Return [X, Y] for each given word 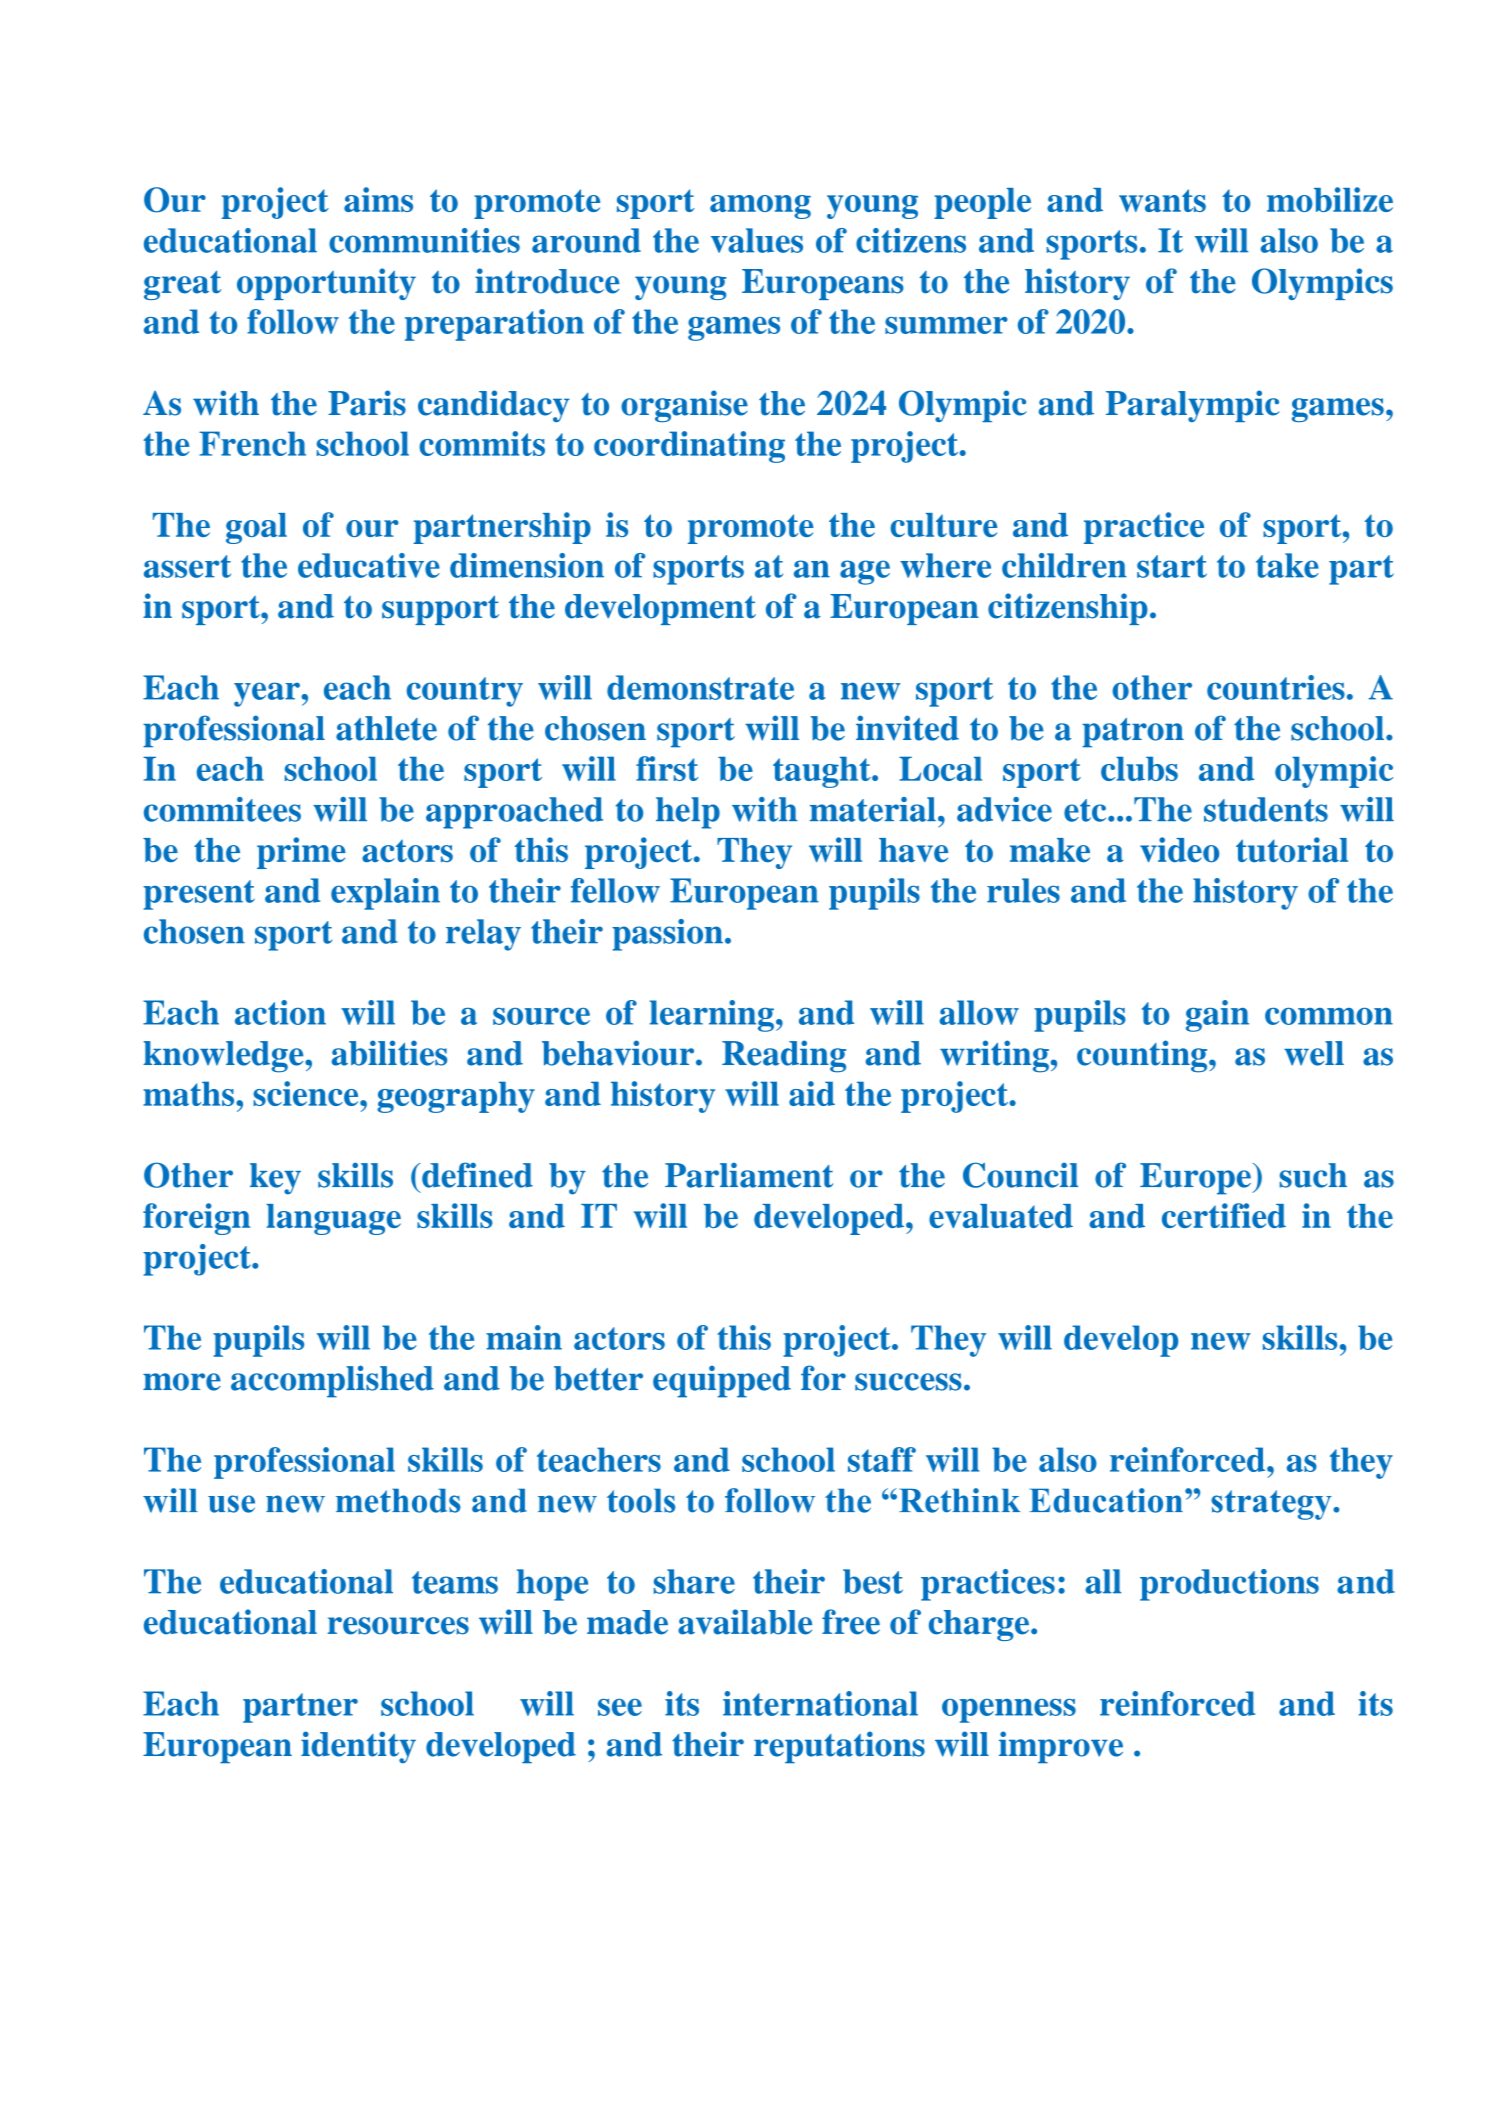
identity [358, 1747]
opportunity [326, 284]
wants [1162, 200]
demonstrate [700, 687]
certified [1224, 1215]
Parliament [749, 1175]
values [757, 240]
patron [1133, 733]
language [333, 1219]
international [820, 1703]
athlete [386, 728]
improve [1061, 1747]
